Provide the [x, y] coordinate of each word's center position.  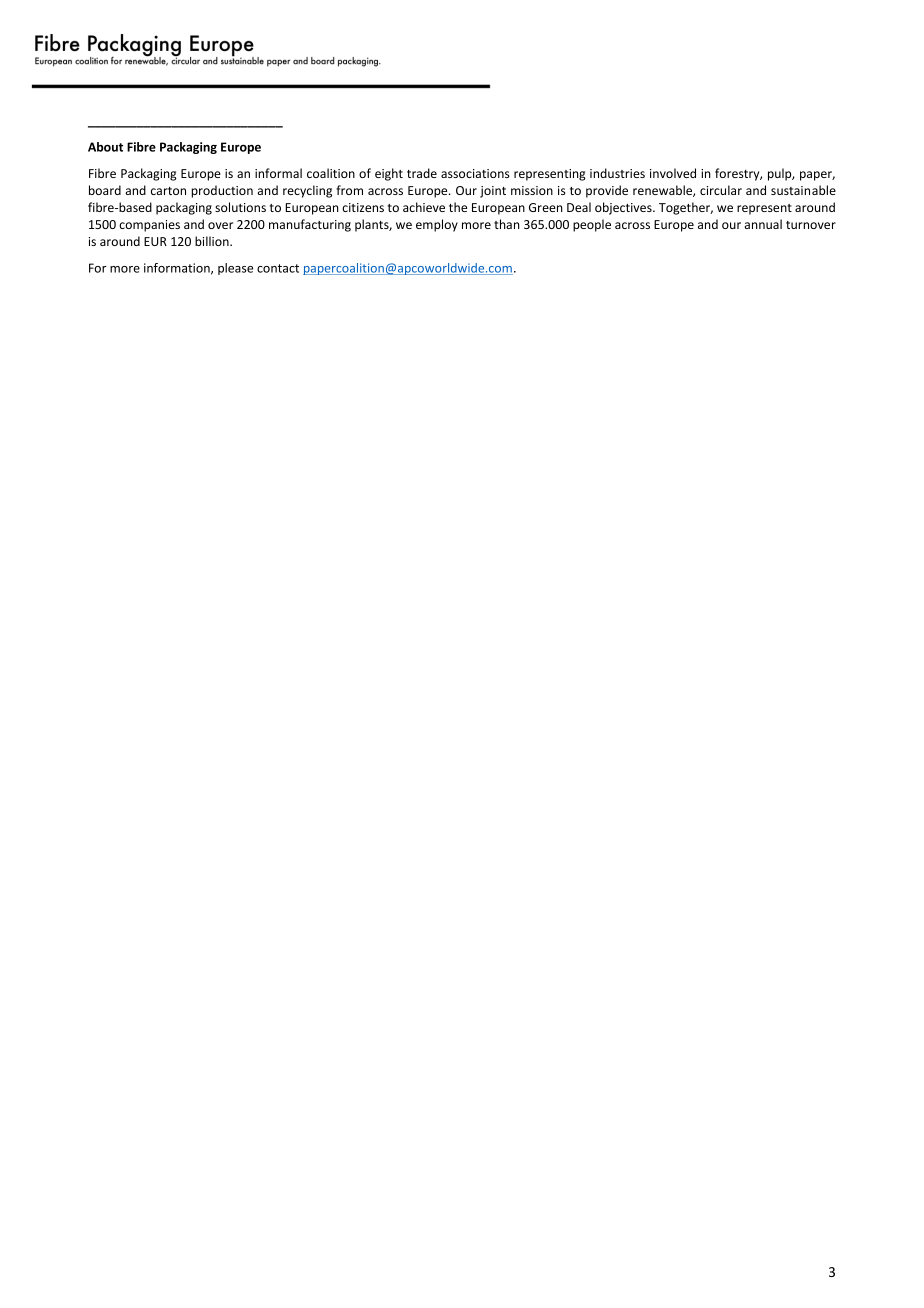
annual [763, 224]
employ [437, 225]
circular [721, 190]
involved [673, 173]
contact [278, 268]
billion [213, 241]
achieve [424, 207]
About [105, 147]
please [235, 269]
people [592, 225]
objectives [624, 208]
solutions [240, 207]
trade [422, 173]
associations [475, 173]
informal [278, 173]
